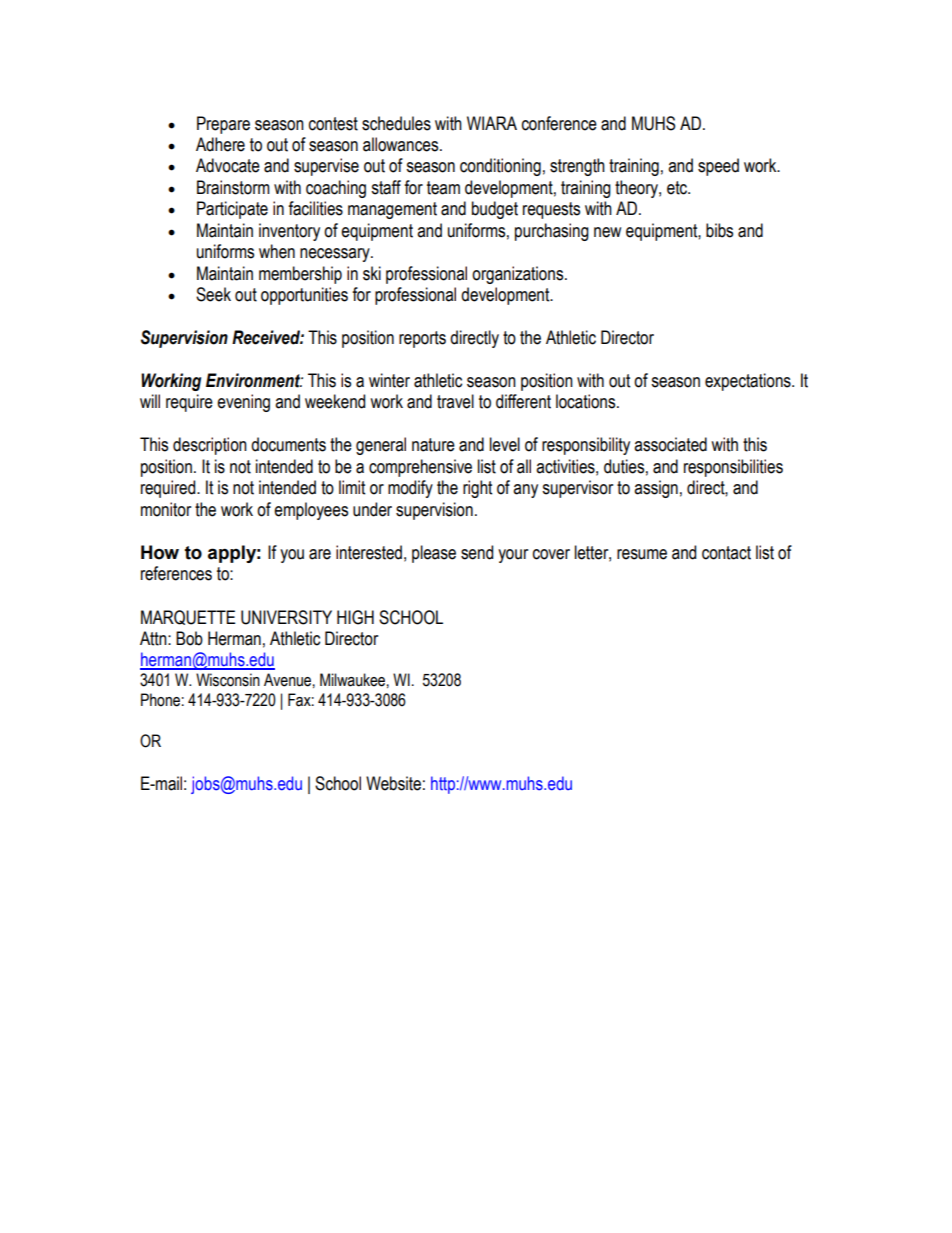 The image size is (952, 1233). Describe the element at coordinates (402, 144) in the screenshot. I see `allowances` at that location.
